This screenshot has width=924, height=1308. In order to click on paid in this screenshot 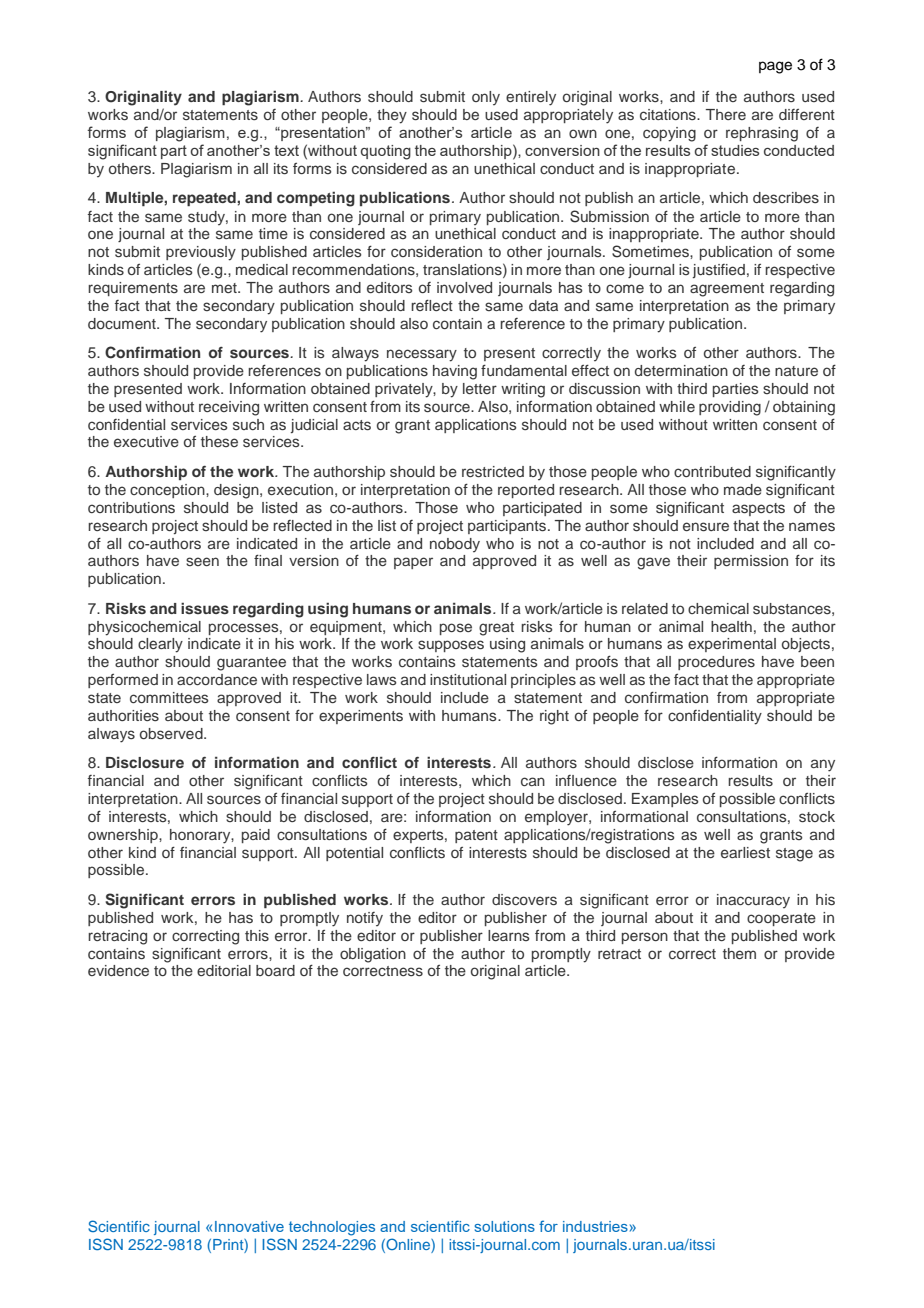, I will do `click(256, 836)`.
